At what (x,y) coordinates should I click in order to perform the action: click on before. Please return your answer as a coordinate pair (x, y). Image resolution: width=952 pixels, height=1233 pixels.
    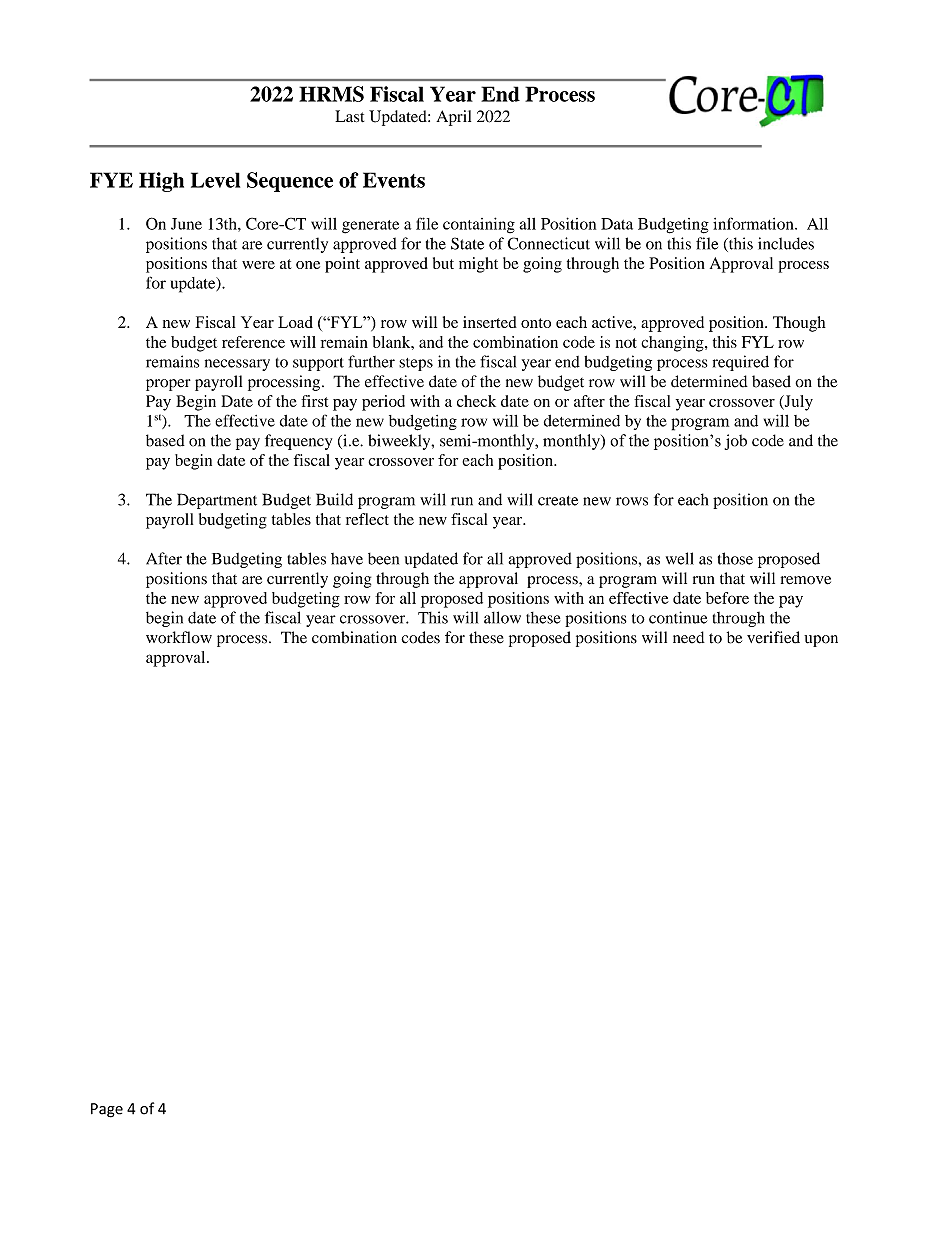
    Looking at the image, I should click on (727, 598).
